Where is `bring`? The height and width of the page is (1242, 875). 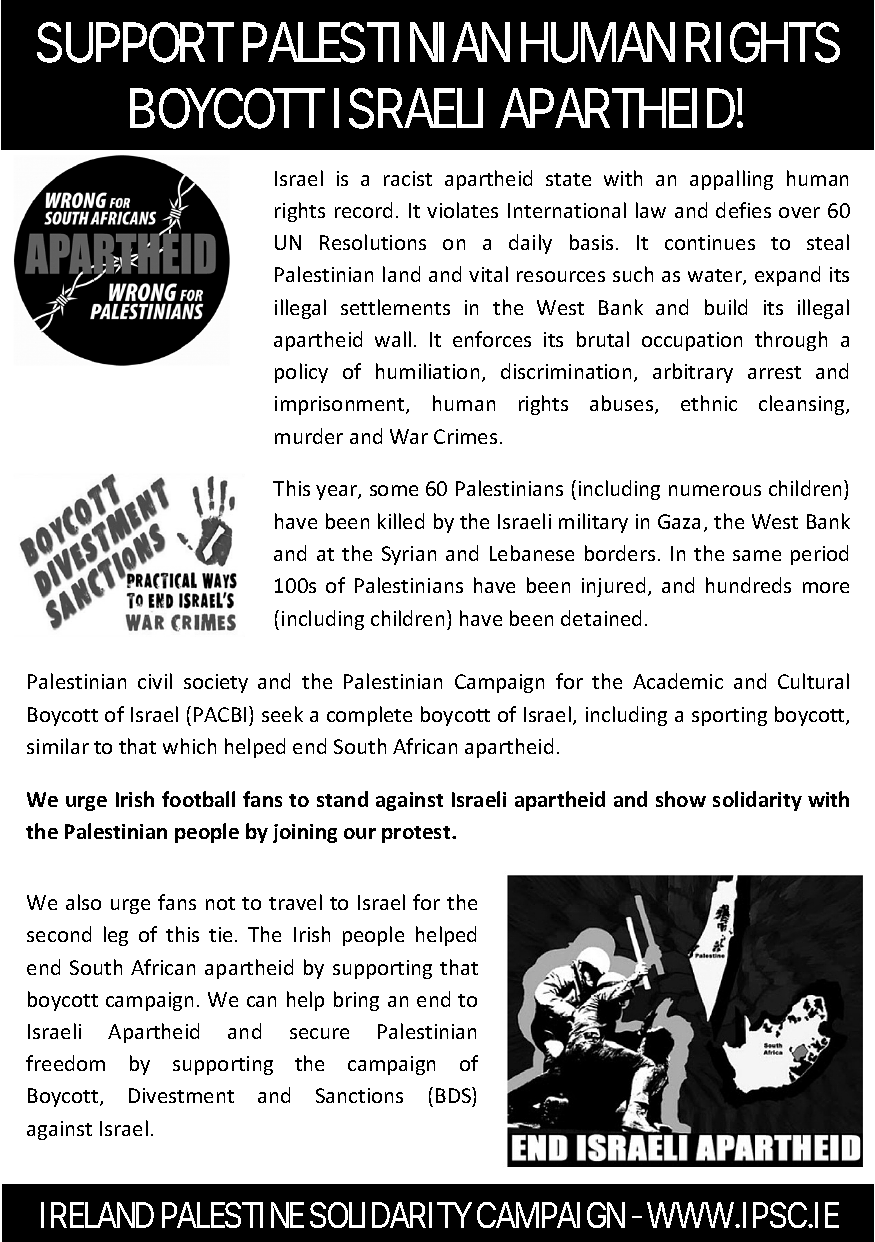
bring is located at coordinates (356, 1001).
